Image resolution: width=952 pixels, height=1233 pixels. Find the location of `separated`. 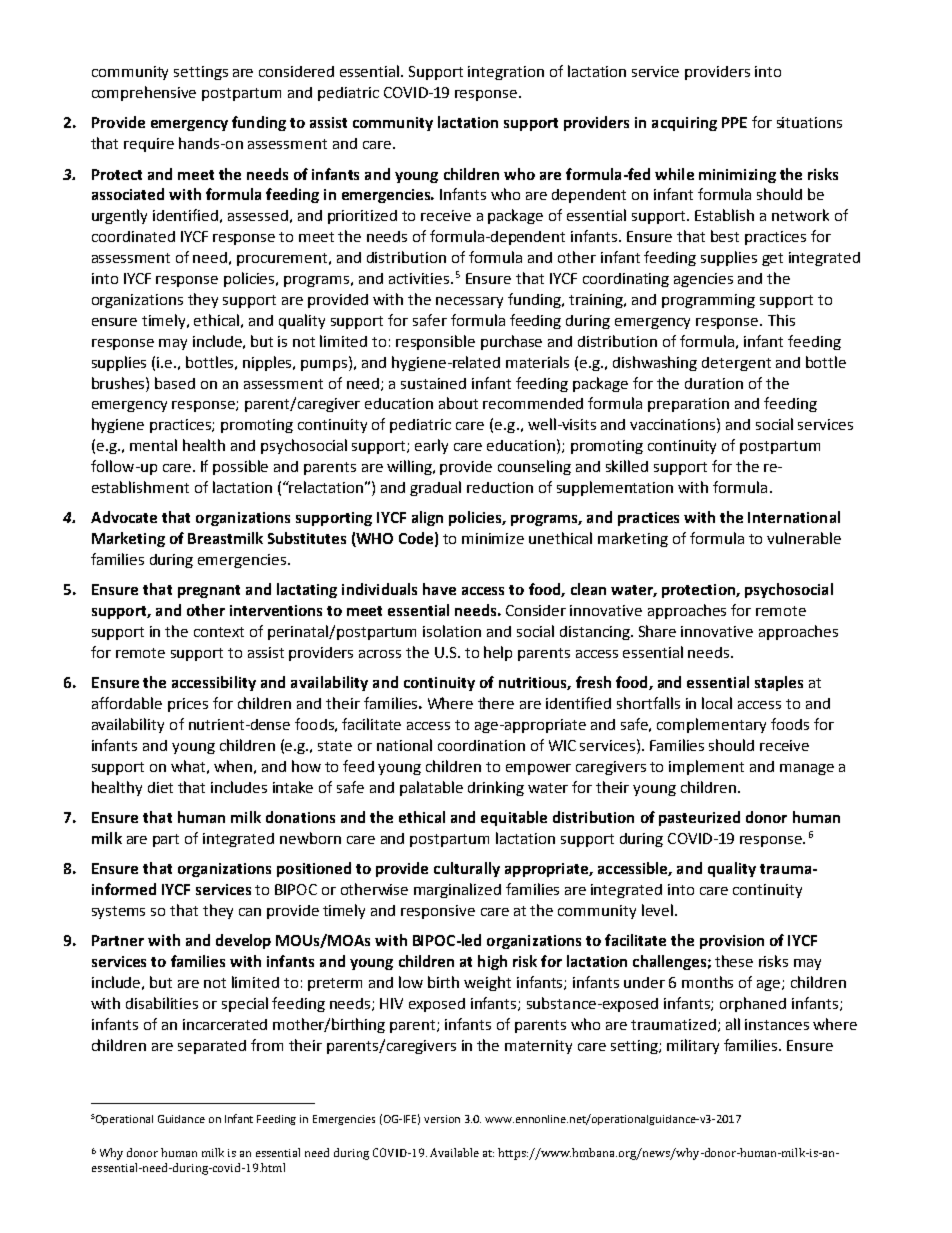

separated is located at coordinates (212, 1047).
